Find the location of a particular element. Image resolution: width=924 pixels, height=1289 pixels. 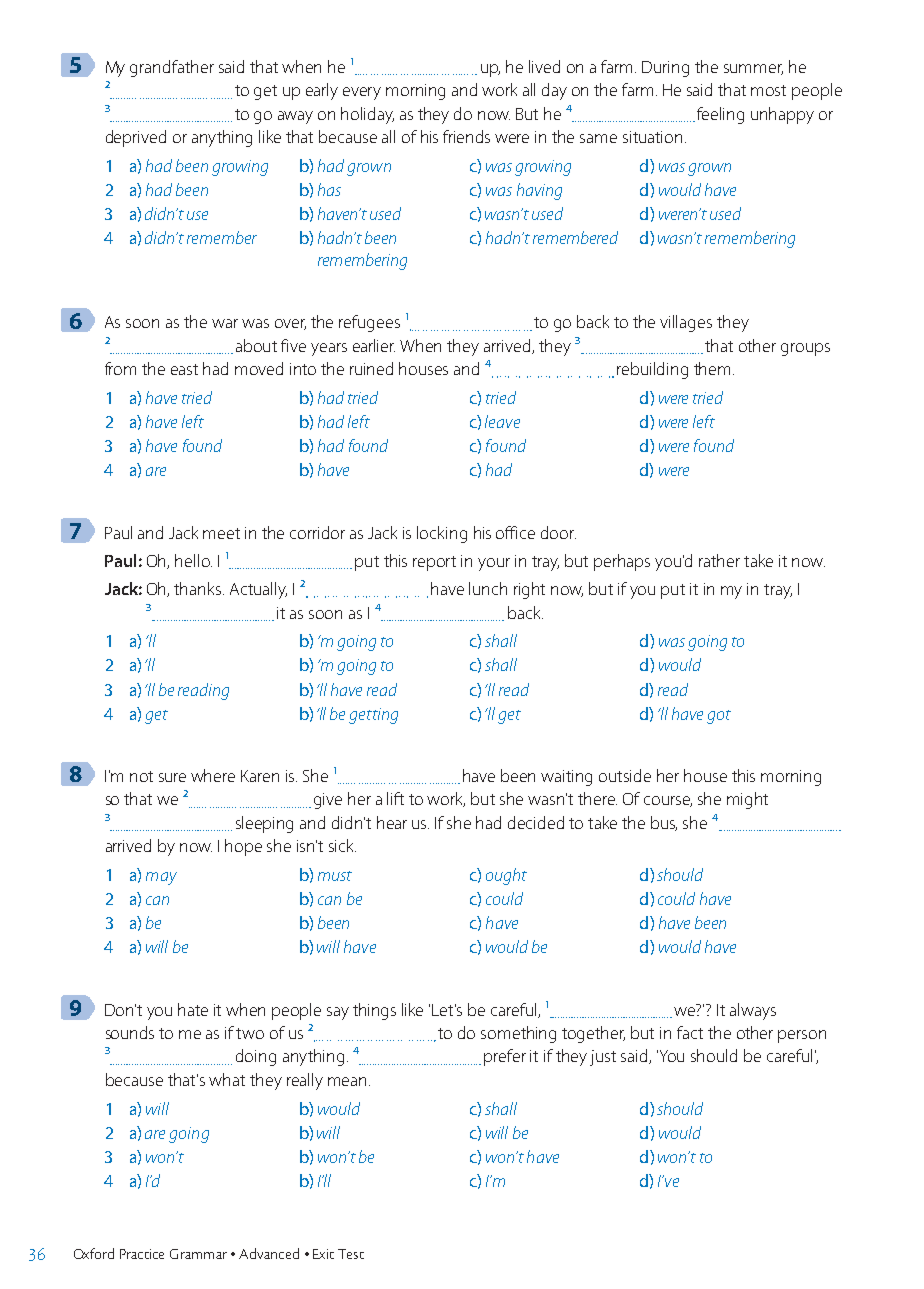

fact is located at coordinates (690, 1032).
